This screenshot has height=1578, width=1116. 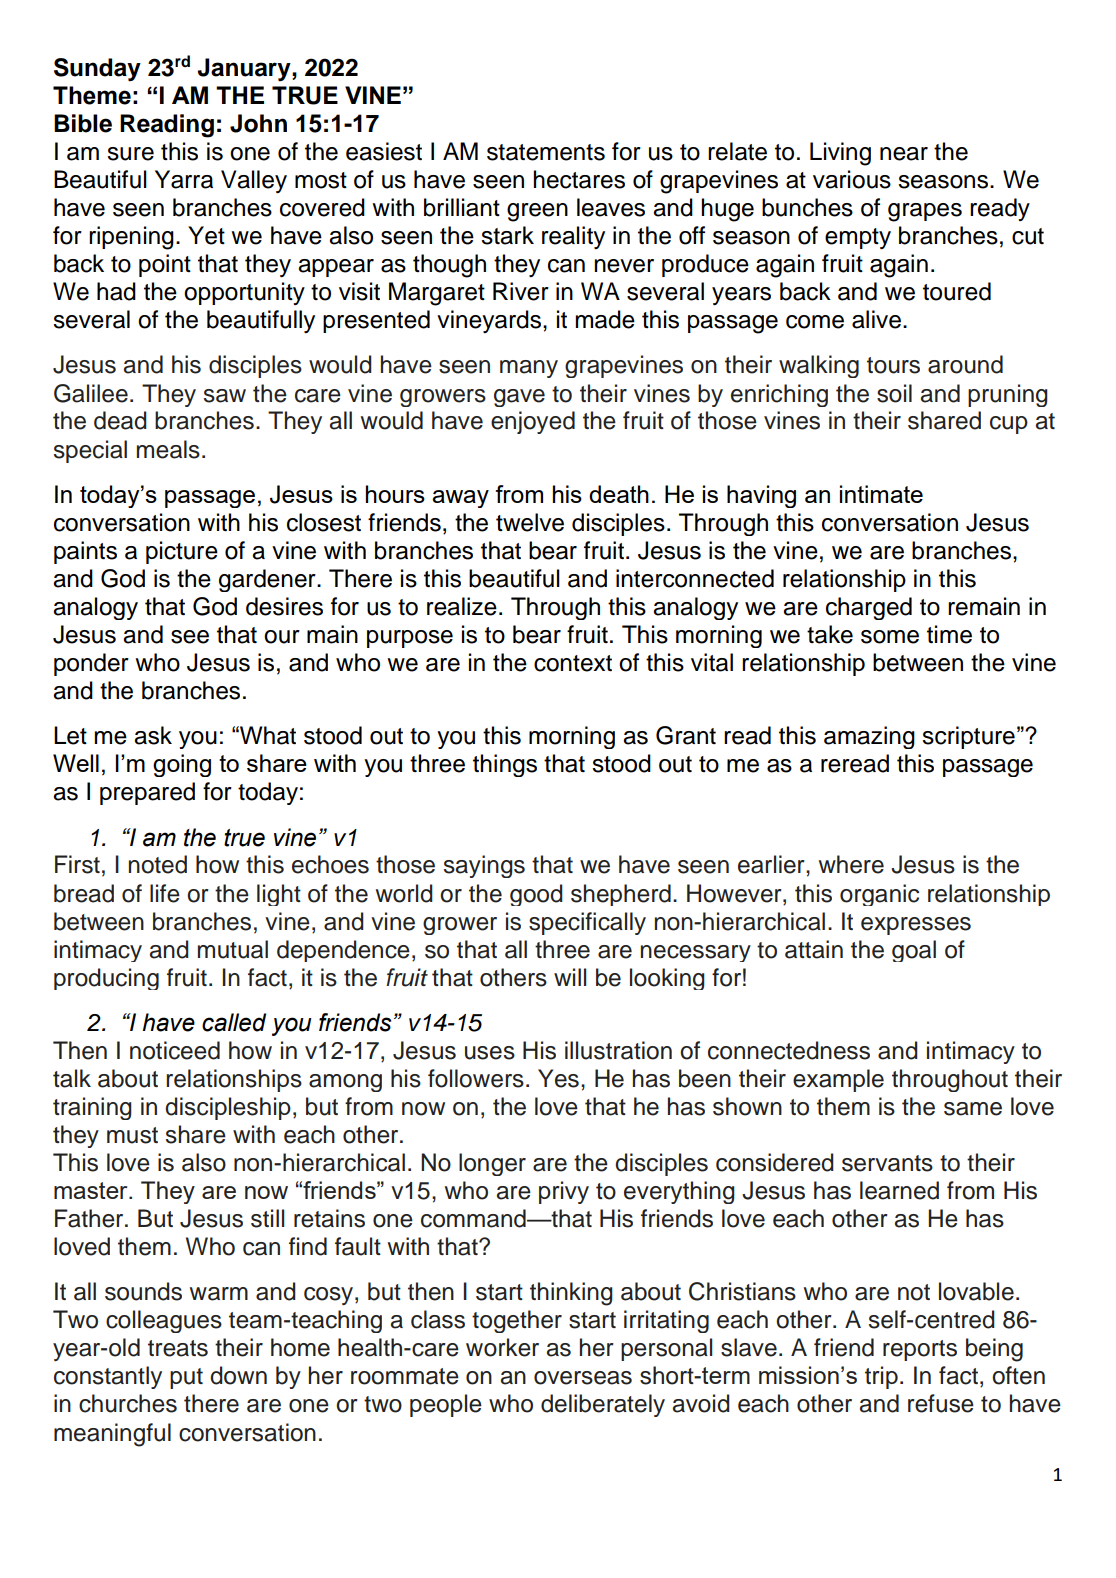 What do you see at coordinates (881, 494) in the screenshot?
I see `intimate` at bounding box center [881, 494].
